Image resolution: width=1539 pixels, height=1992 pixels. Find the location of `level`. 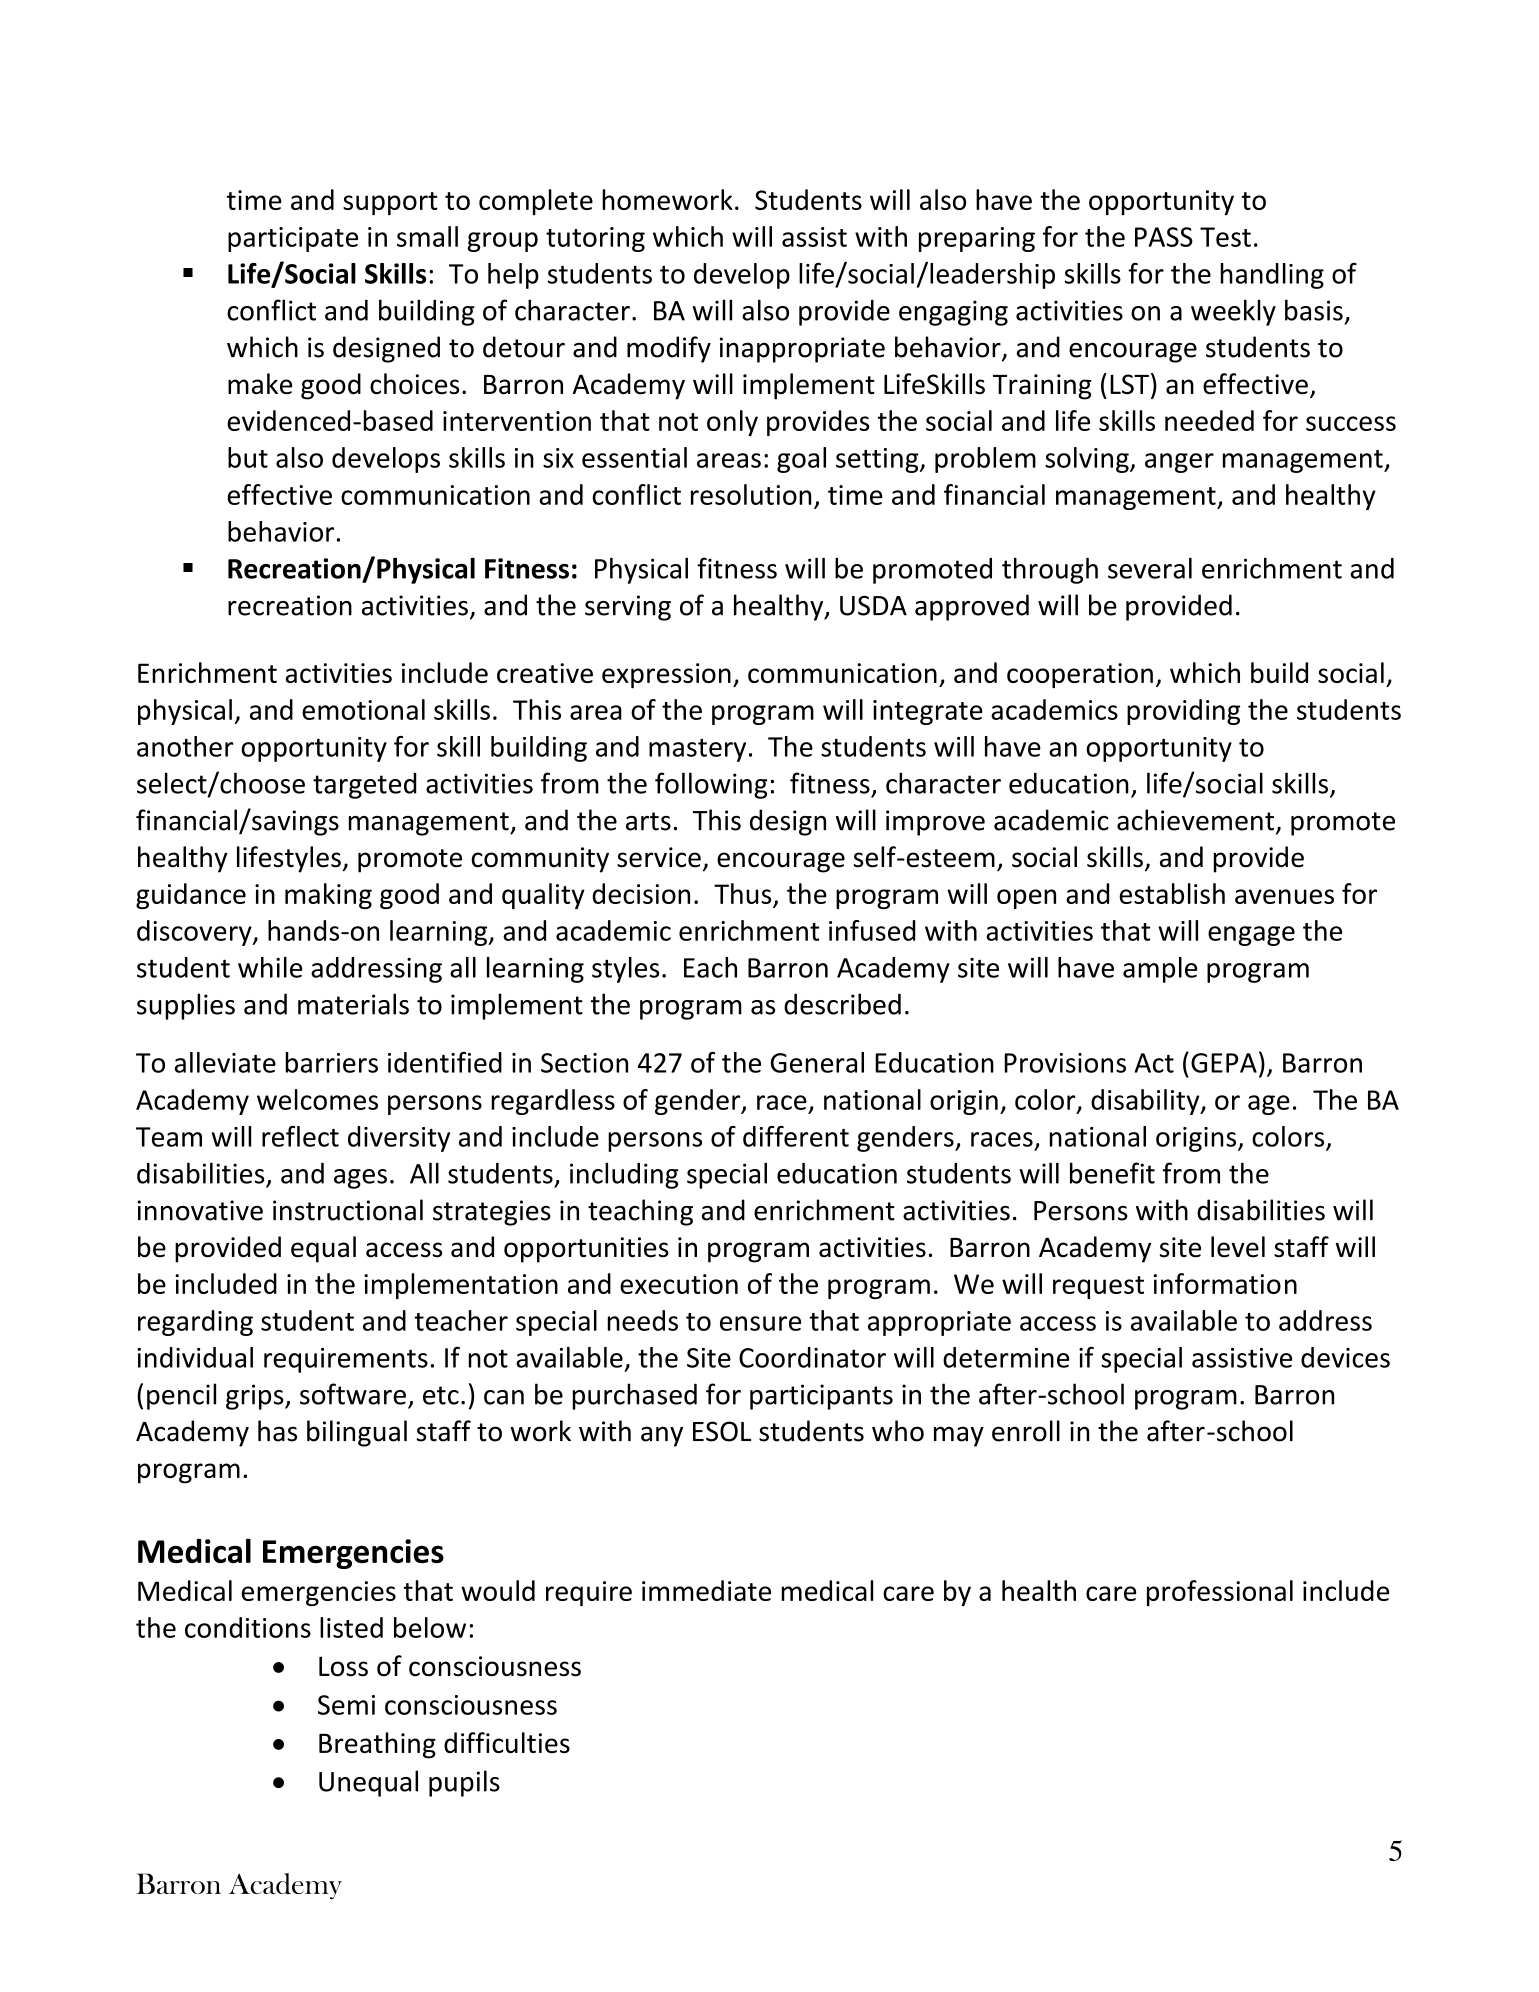

level is located at coordinates (1238, 1247).
